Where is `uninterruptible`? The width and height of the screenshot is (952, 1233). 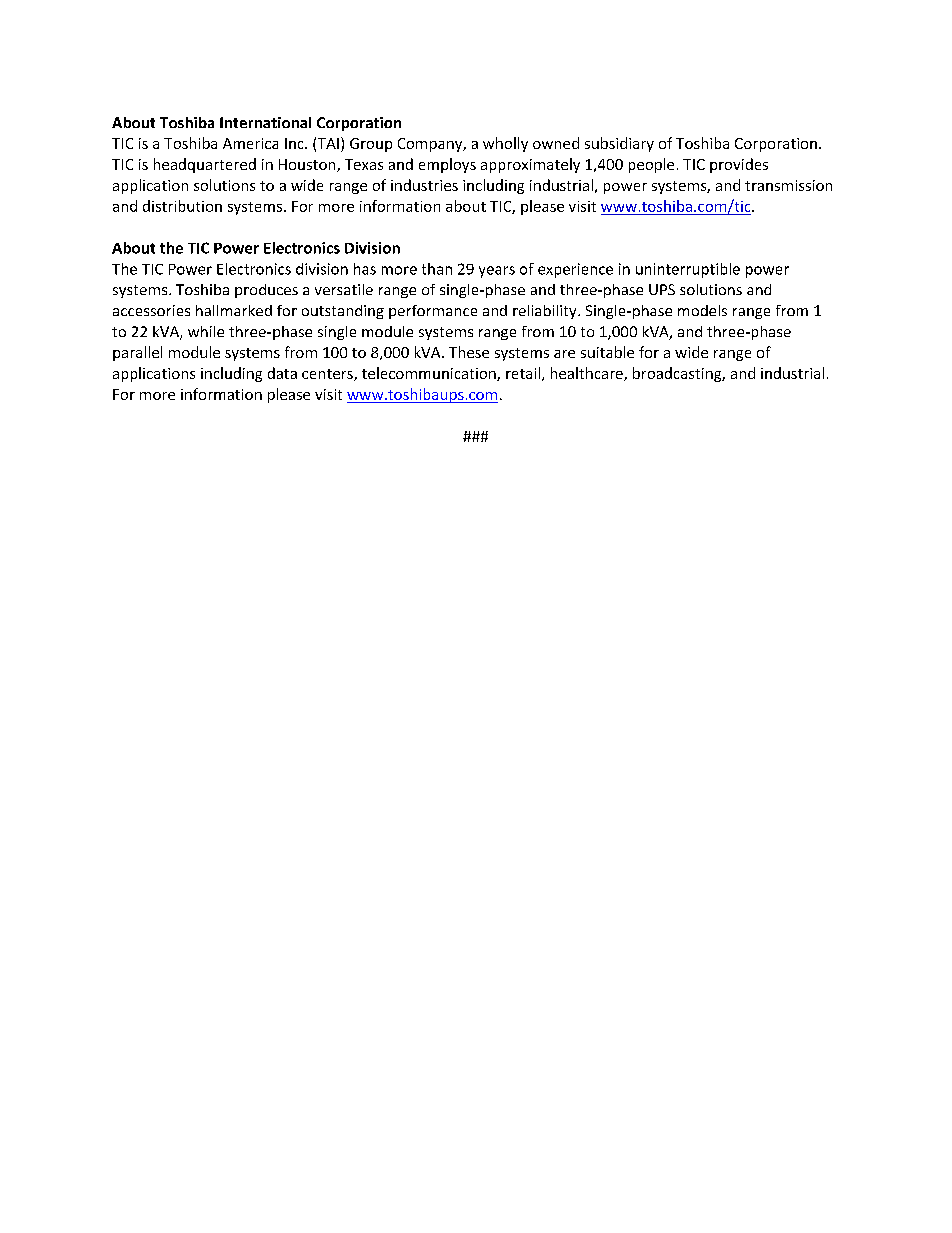
uninterruptible is located at coordinates (688, 270).
